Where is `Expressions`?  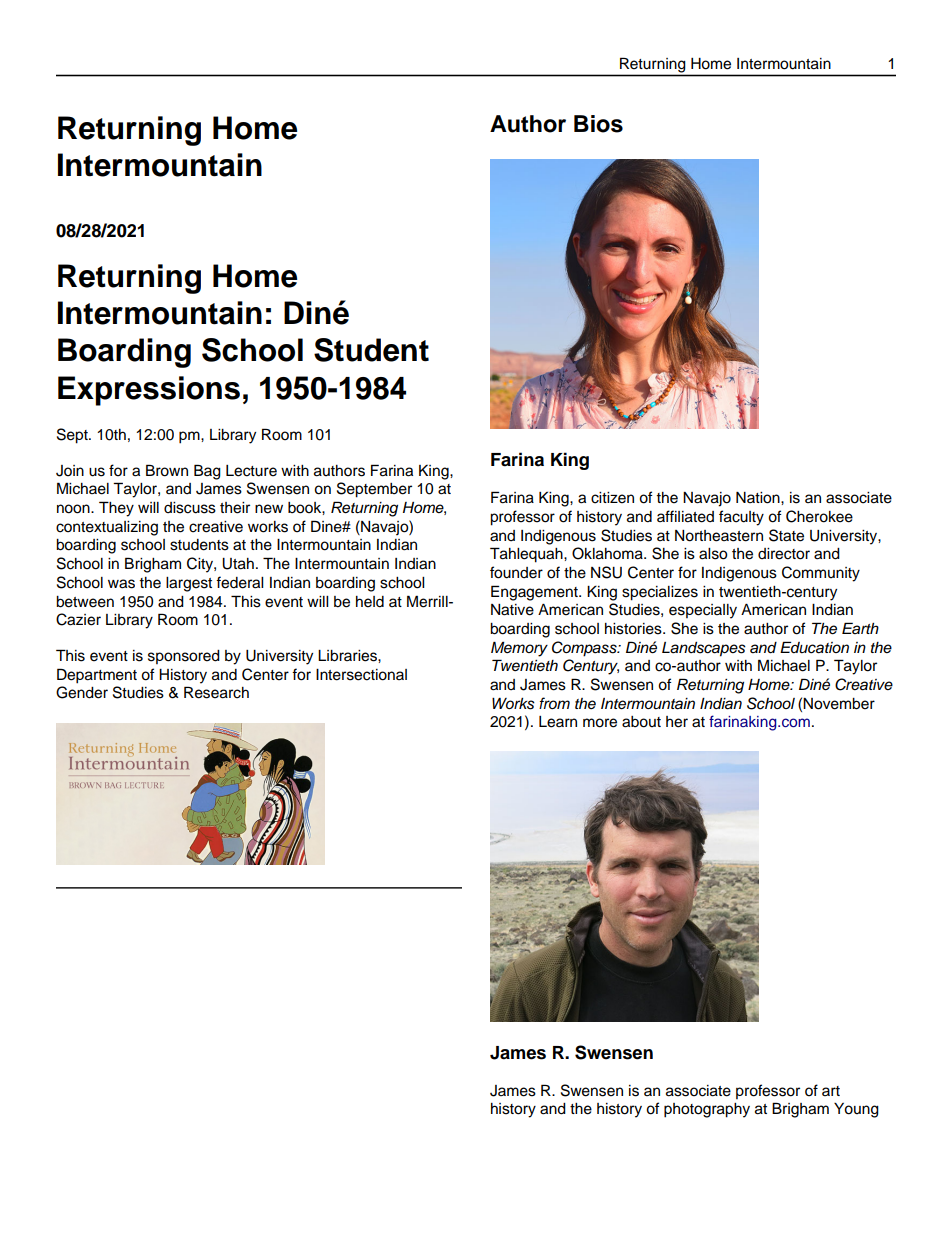 Expressions is located at coordinates (149, 391).
